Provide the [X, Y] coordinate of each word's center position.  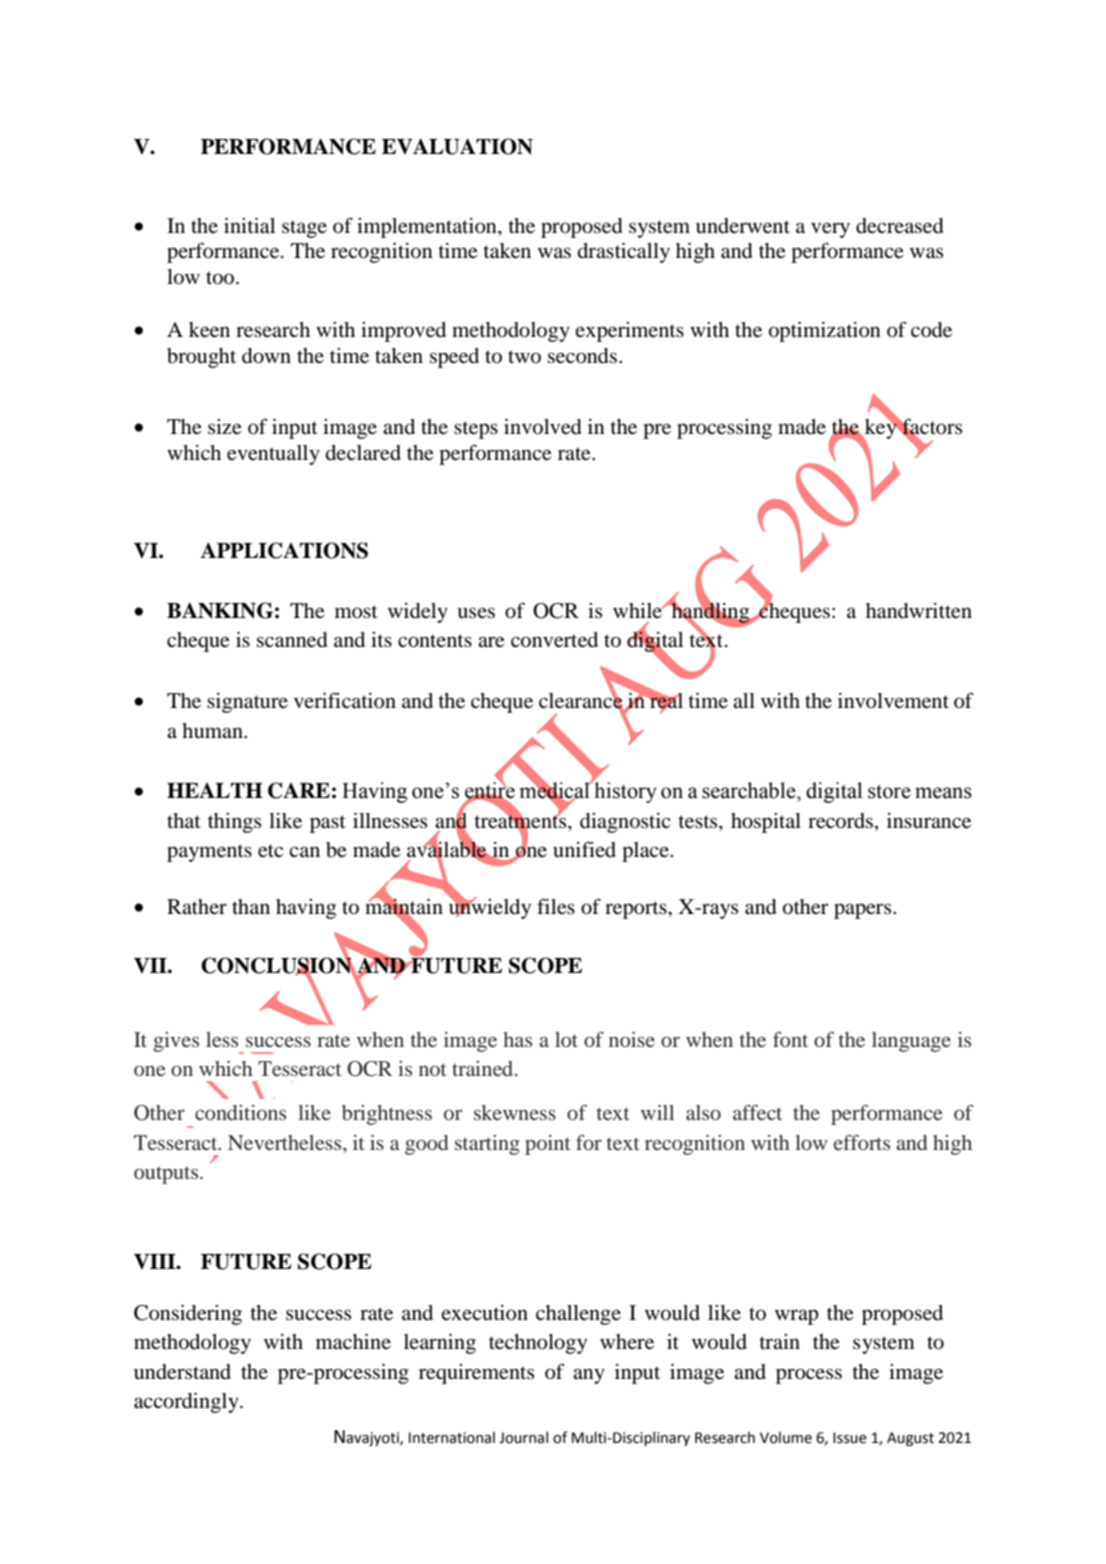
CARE [299, 790]
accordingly [187, 1403]
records [840, 821]
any [589, 1376]
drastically [624, 253]
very [830, 230]
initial [249, 226]
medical [555, 790]
